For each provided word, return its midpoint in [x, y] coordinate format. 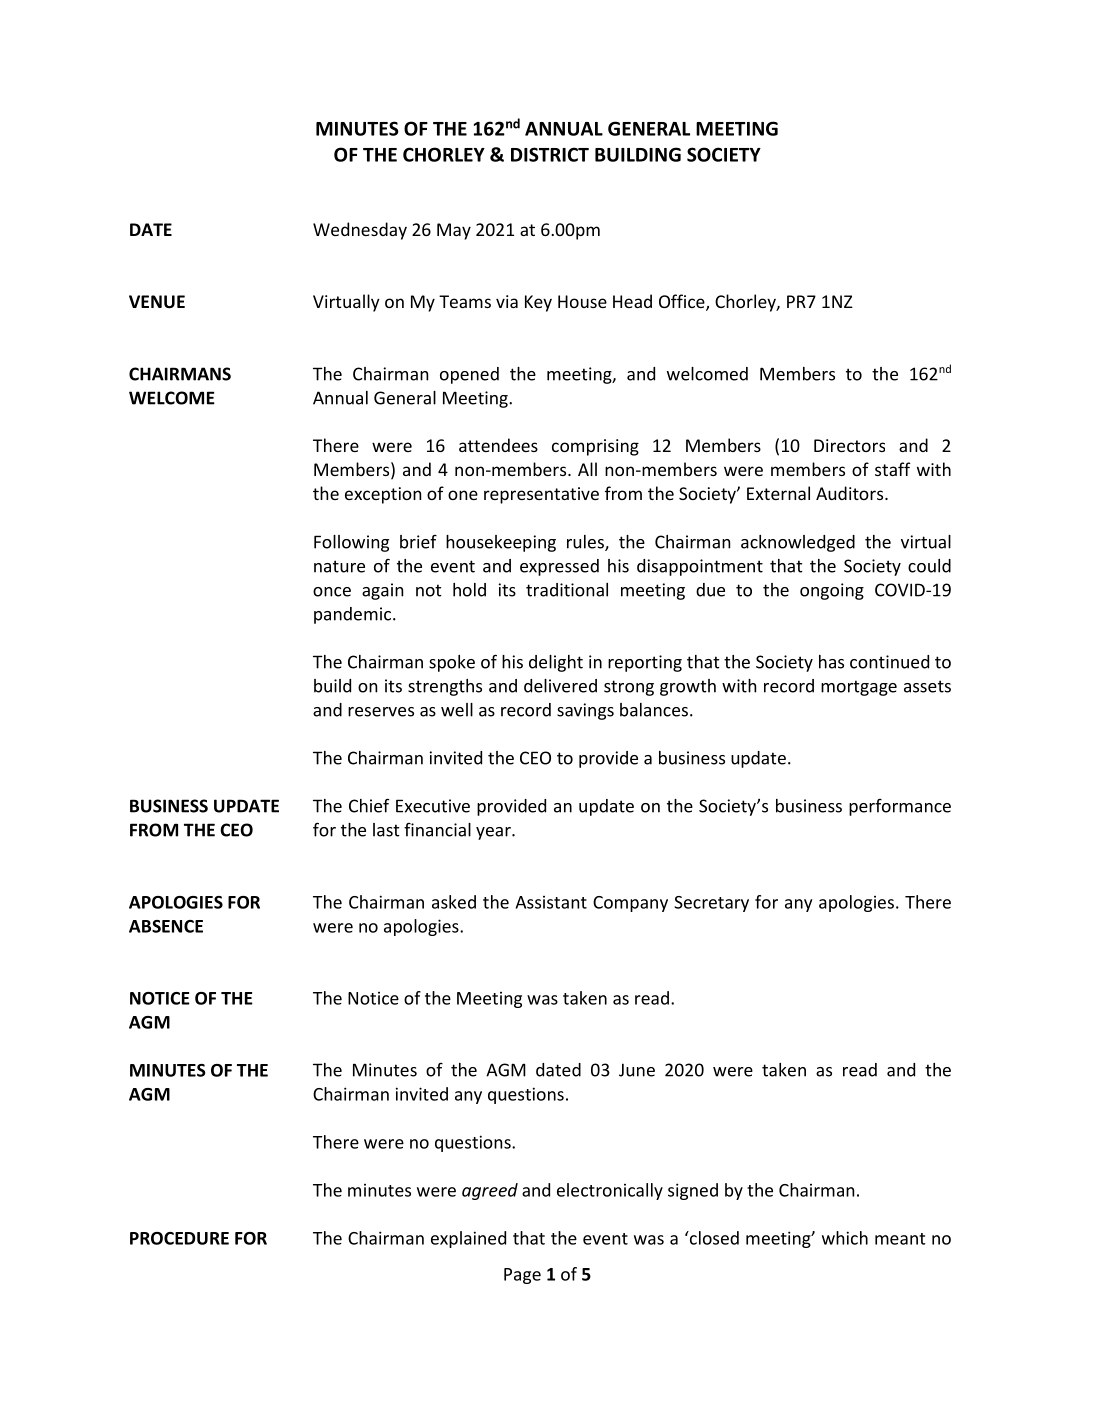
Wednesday [360, 231]
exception [383, 495]
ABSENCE [166, 926]
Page [522, 1276]
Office [683, 302]
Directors [849, 445]
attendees [498, 445]
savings [585, 711]
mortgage [859, 688]
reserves [381, 712]
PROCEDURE [179, 1238]
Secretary [711, 904]
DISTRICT [550, 154]
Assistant [551, 902]
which [845, 1238]
